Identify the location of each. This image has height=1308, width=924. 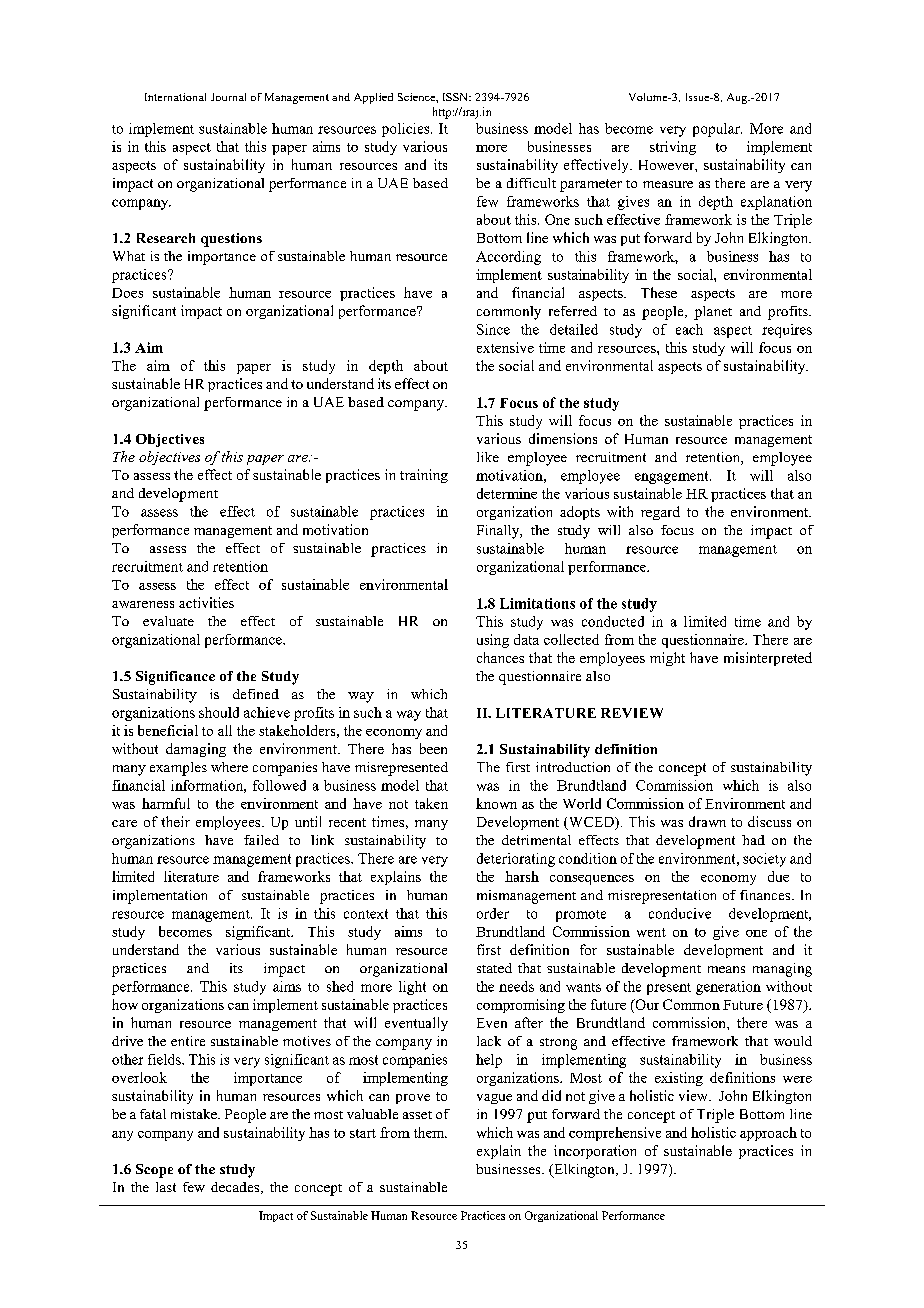
(689, 329).
